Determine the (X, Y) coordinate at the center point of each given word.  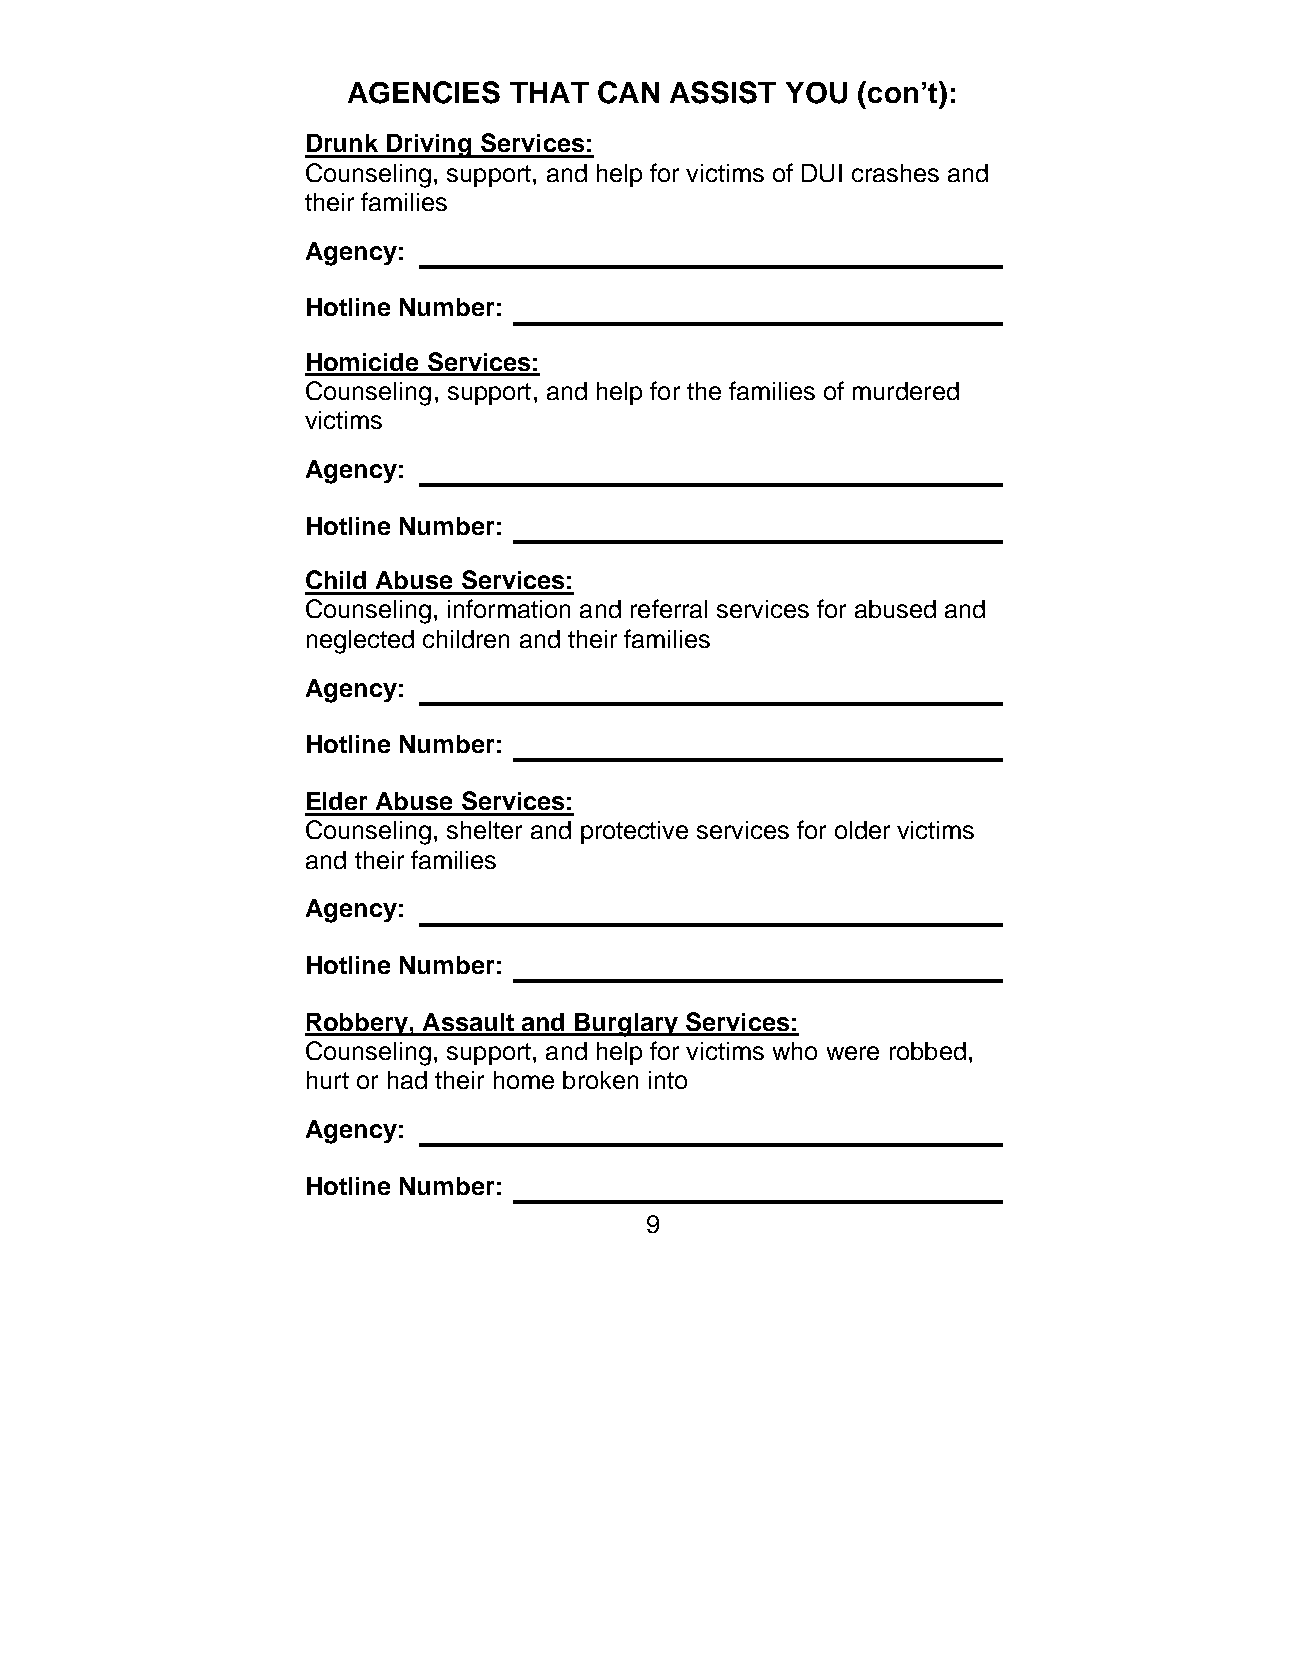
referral (669, 608)
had (407, 1080)
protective (634, 832)
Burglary (626, 1025)
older (862, 830)
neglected (360, 642)
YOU (816, 93)
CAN (628, 92)
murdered (906, 391)
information (509, 608)
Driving (429, 146)
